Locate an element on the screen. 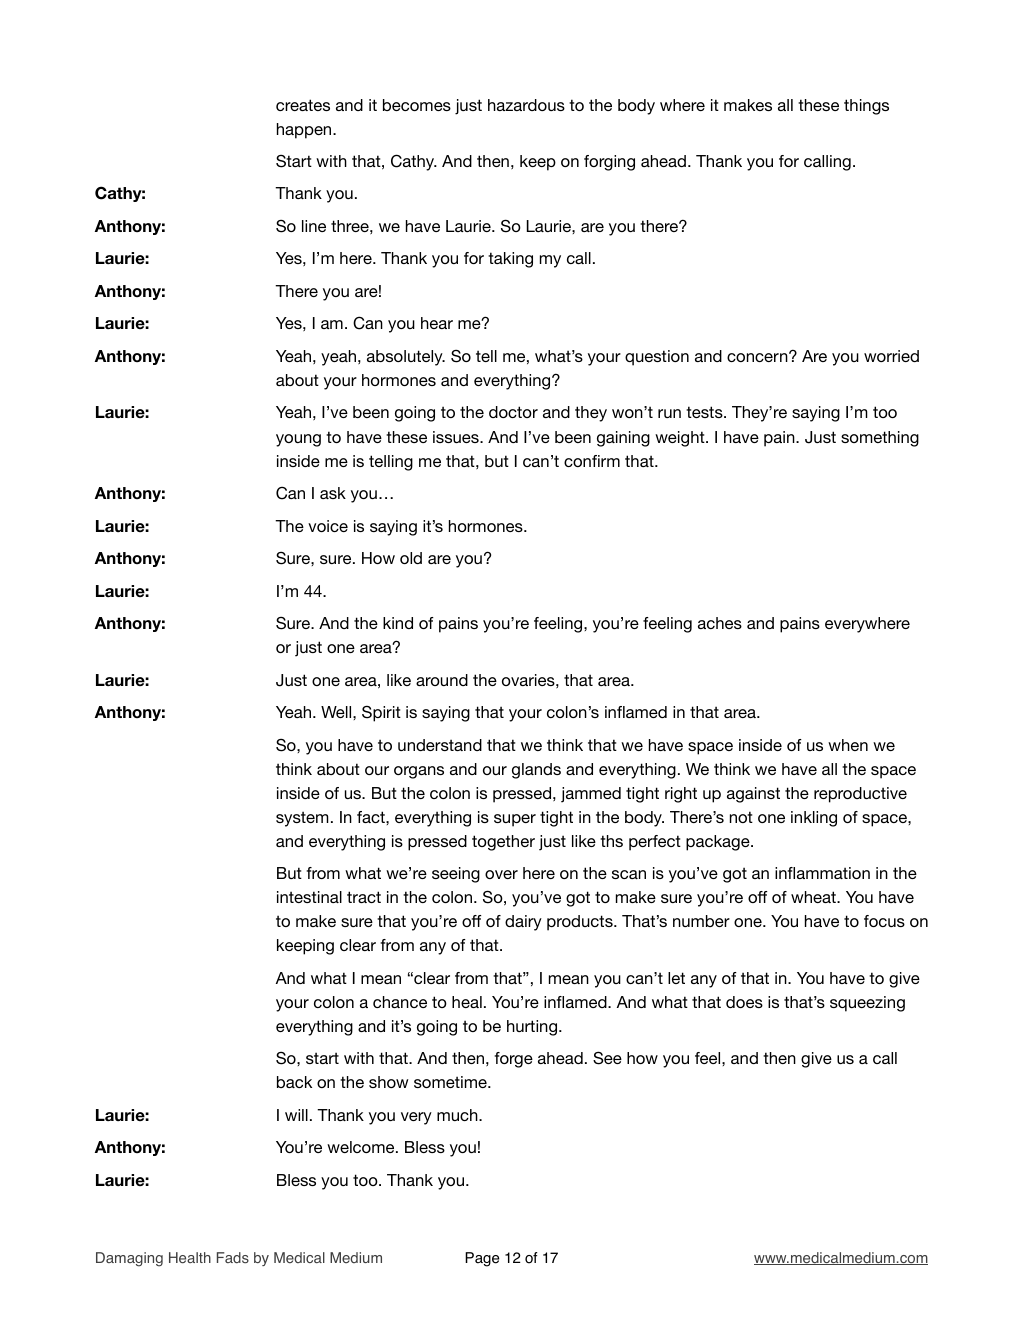 Image resolution: width=1025 pixels, height=1327 pixels. doctor is located at coordinates (513, 412).
